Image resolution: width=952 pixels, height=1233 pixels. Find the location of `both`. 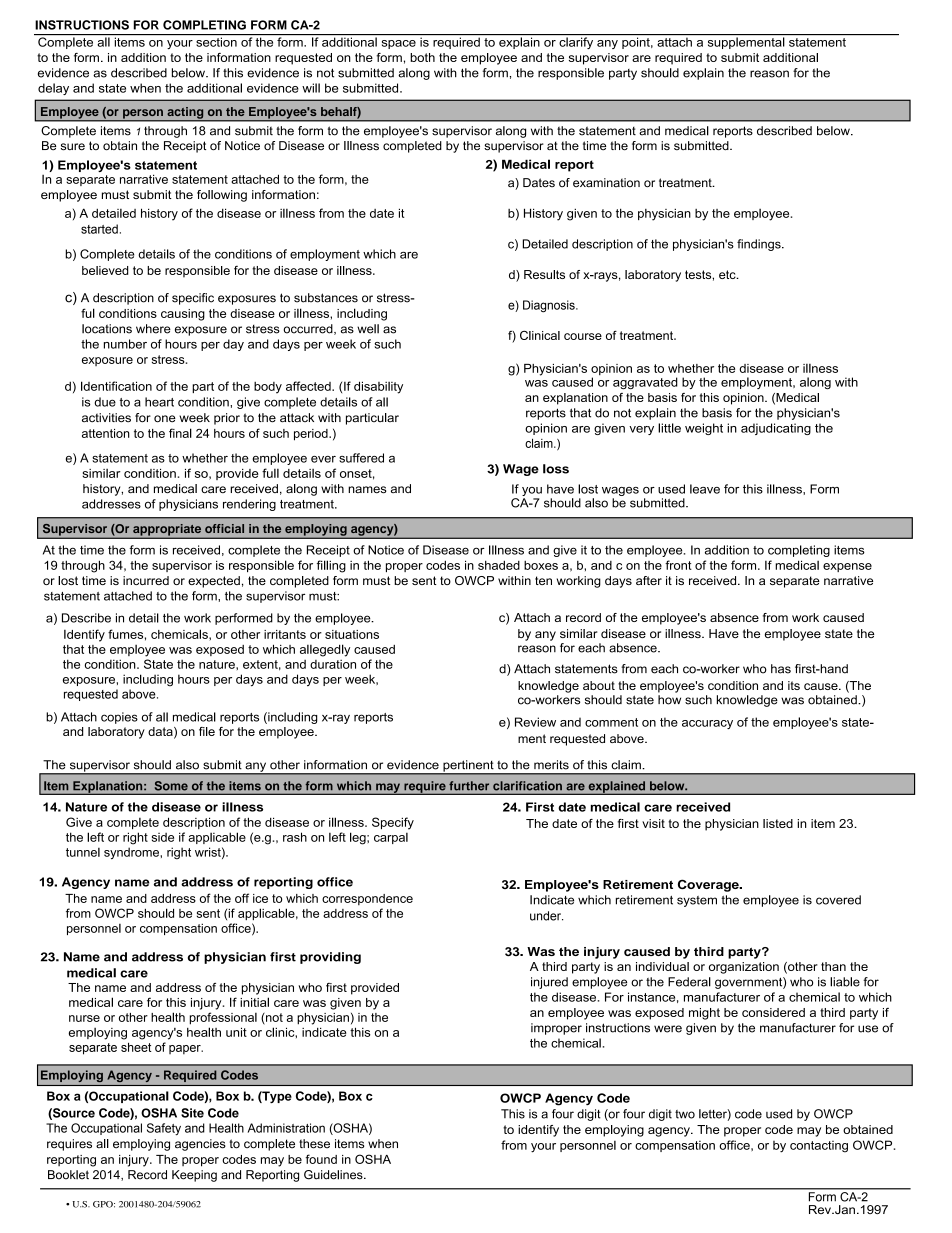

both is located at coordinates (422, 57).
